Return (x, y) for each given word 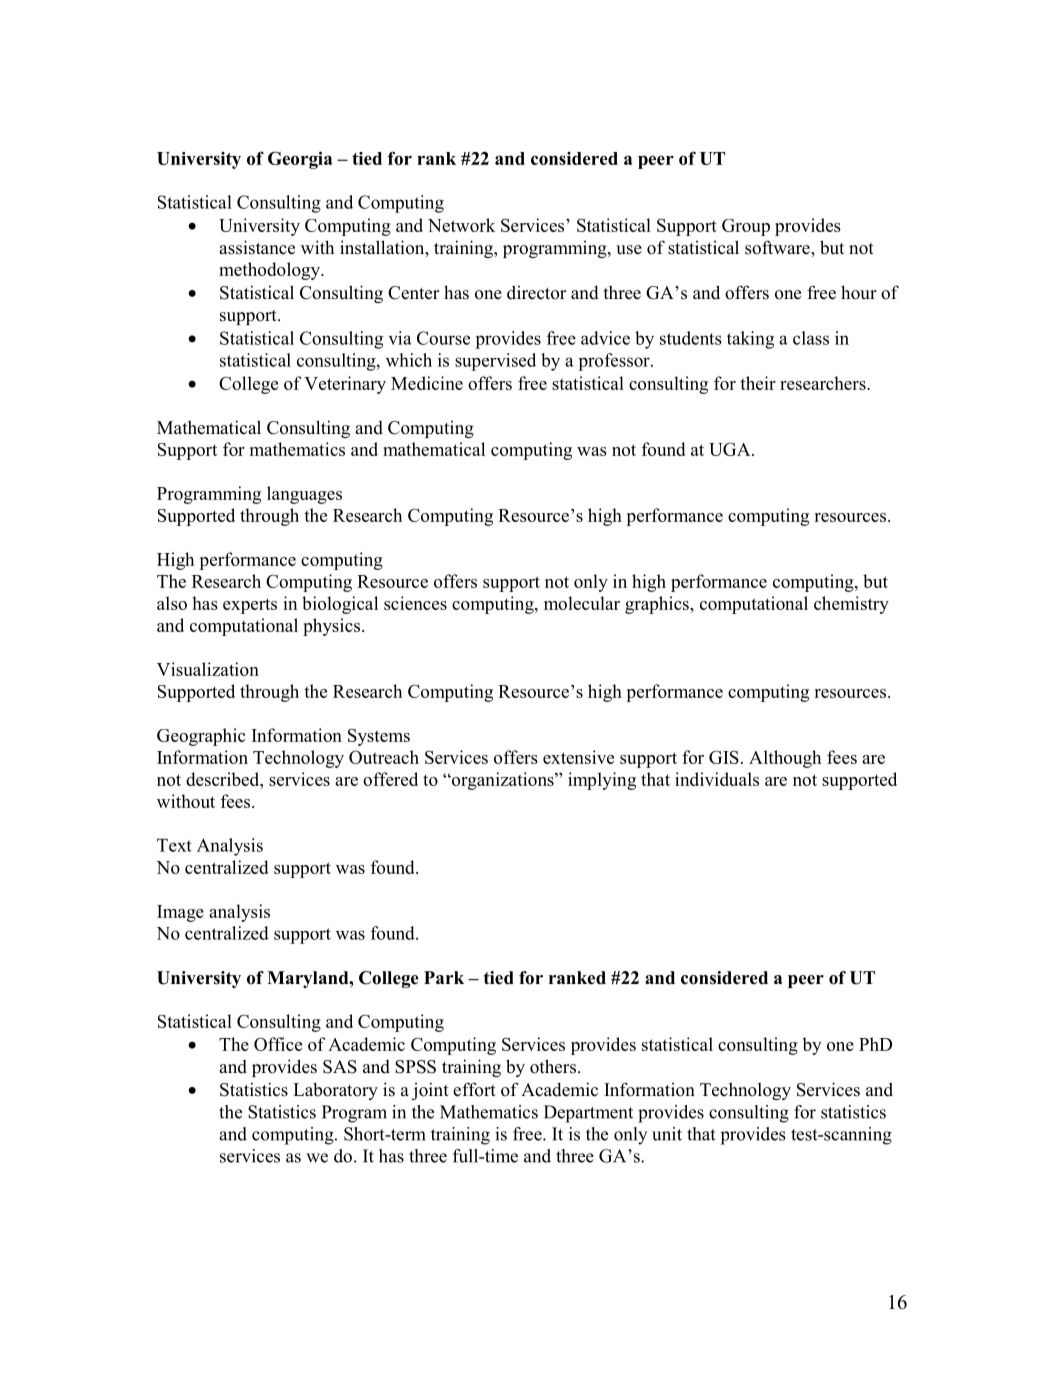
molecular (582, 603)
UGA (731, 449)
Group (746, 227)
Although (785, 759)
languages (304, 495)
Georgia (300, 160)
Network (461, 225)
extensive (578, 757)
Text (174, 845)
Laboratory (335, 1091)
